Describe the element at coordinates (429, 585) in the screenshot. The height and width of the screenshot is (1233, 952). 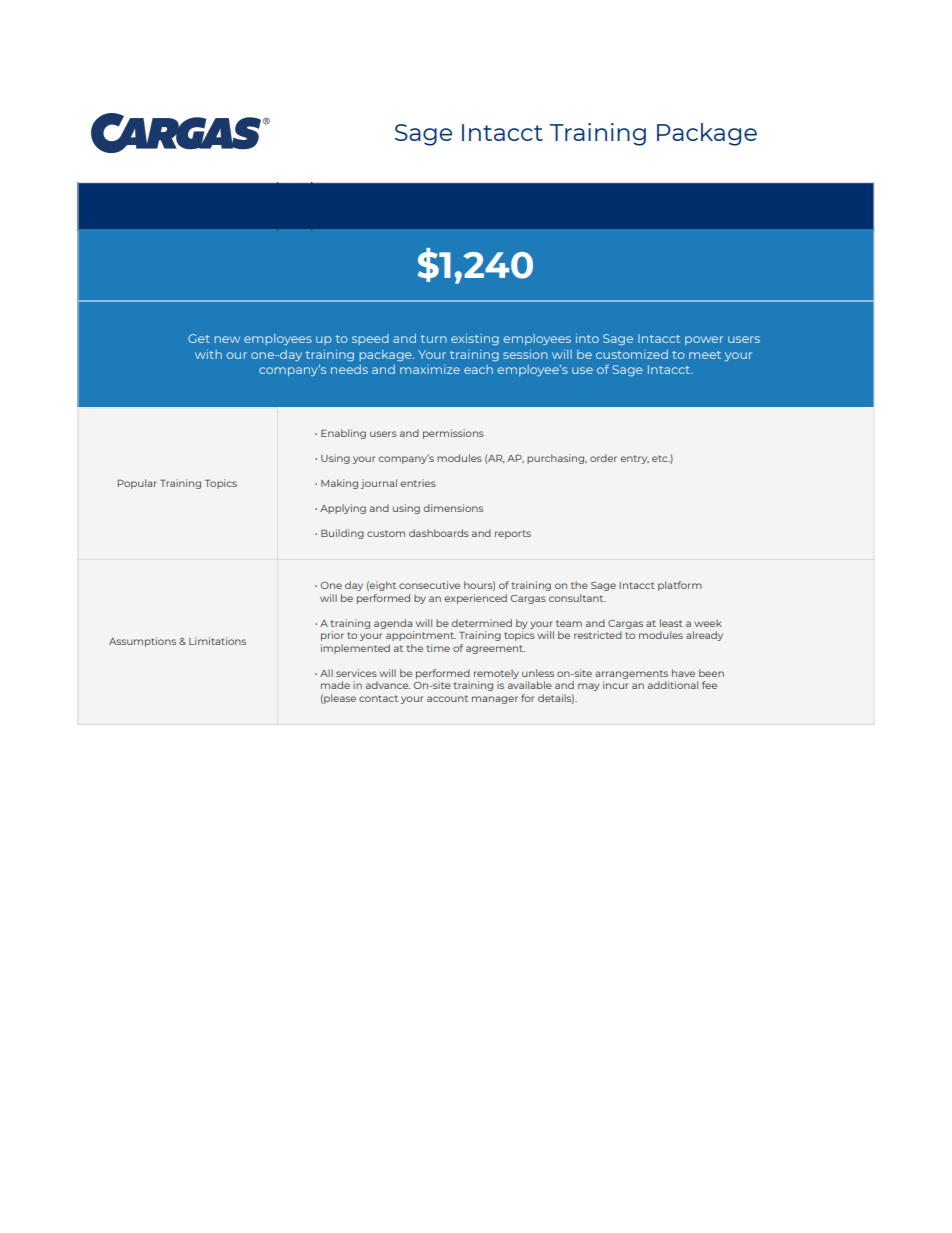
I see `consecutive` at that location.
